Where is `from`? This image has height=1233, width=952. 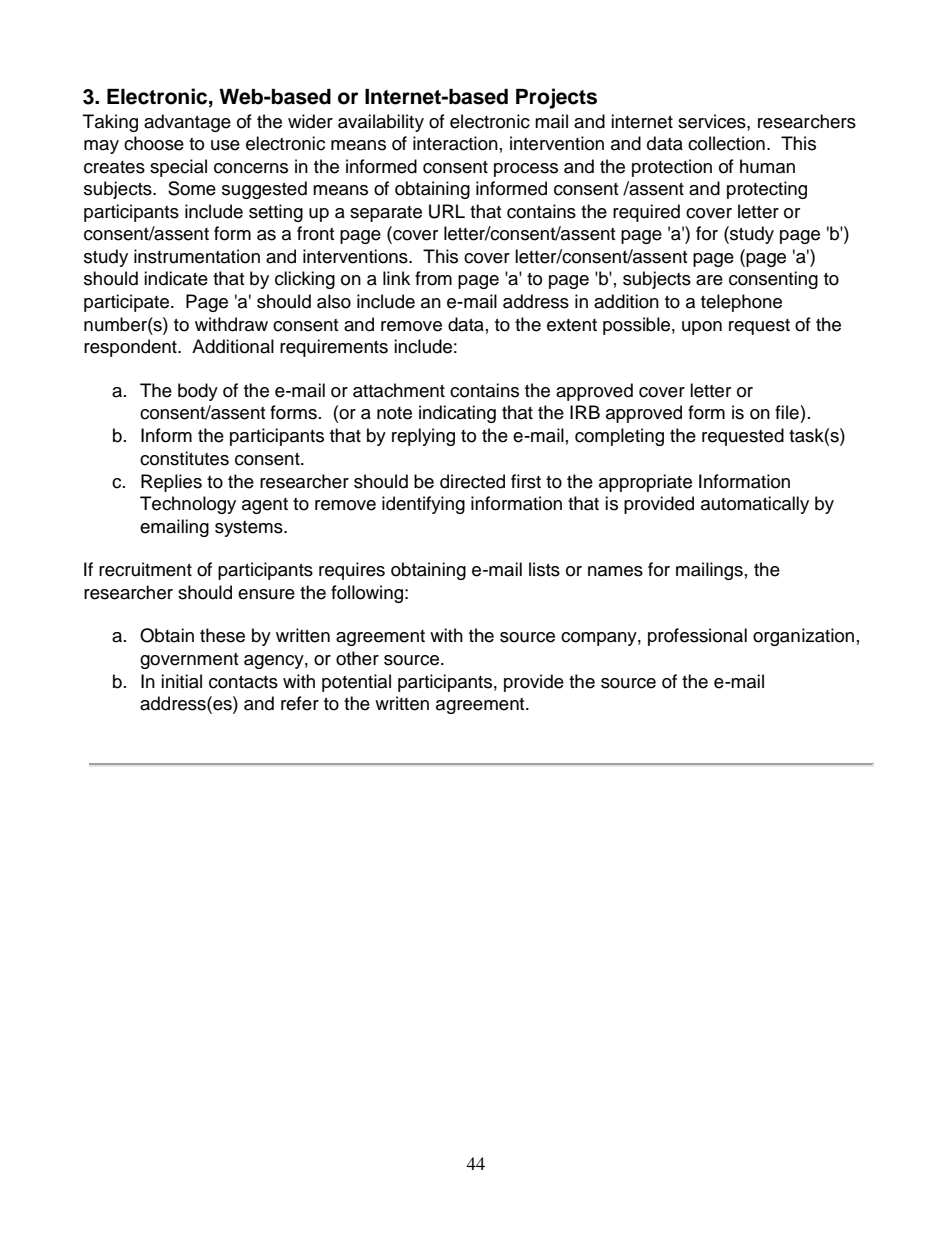
from is located at coordinates (433, 278).
